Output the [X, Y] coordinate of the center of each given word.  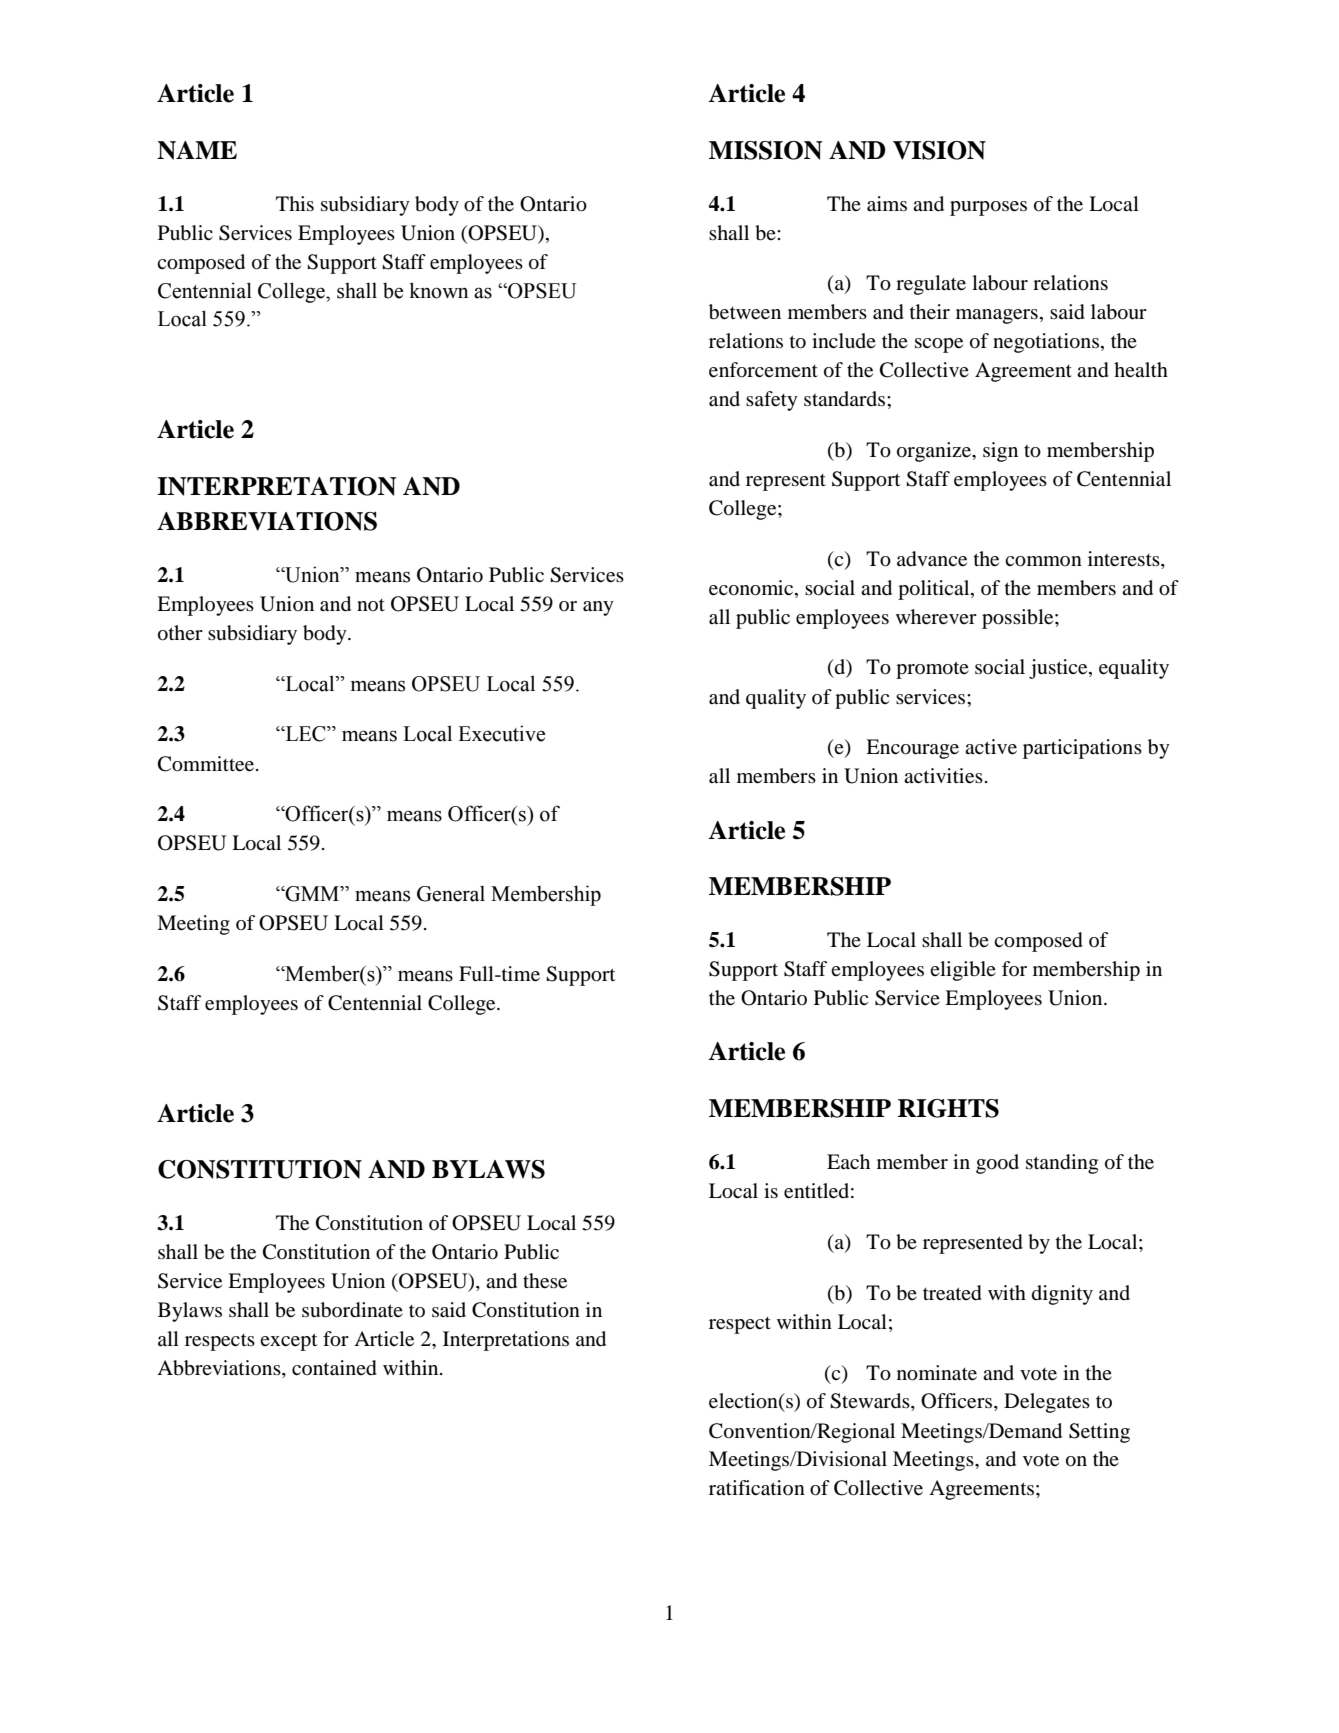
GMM [312, 894]
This [295, 203]
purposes [988, 208]
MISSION [765, 150]
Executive [501, 733]
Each [848, 1161]
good [997, 1164]
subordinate [352, 1310]
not [371, 605]
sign [1000, 452]
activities [943, 776]
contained [334, 1368]
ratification [757, 1488]
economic [751, 588]
